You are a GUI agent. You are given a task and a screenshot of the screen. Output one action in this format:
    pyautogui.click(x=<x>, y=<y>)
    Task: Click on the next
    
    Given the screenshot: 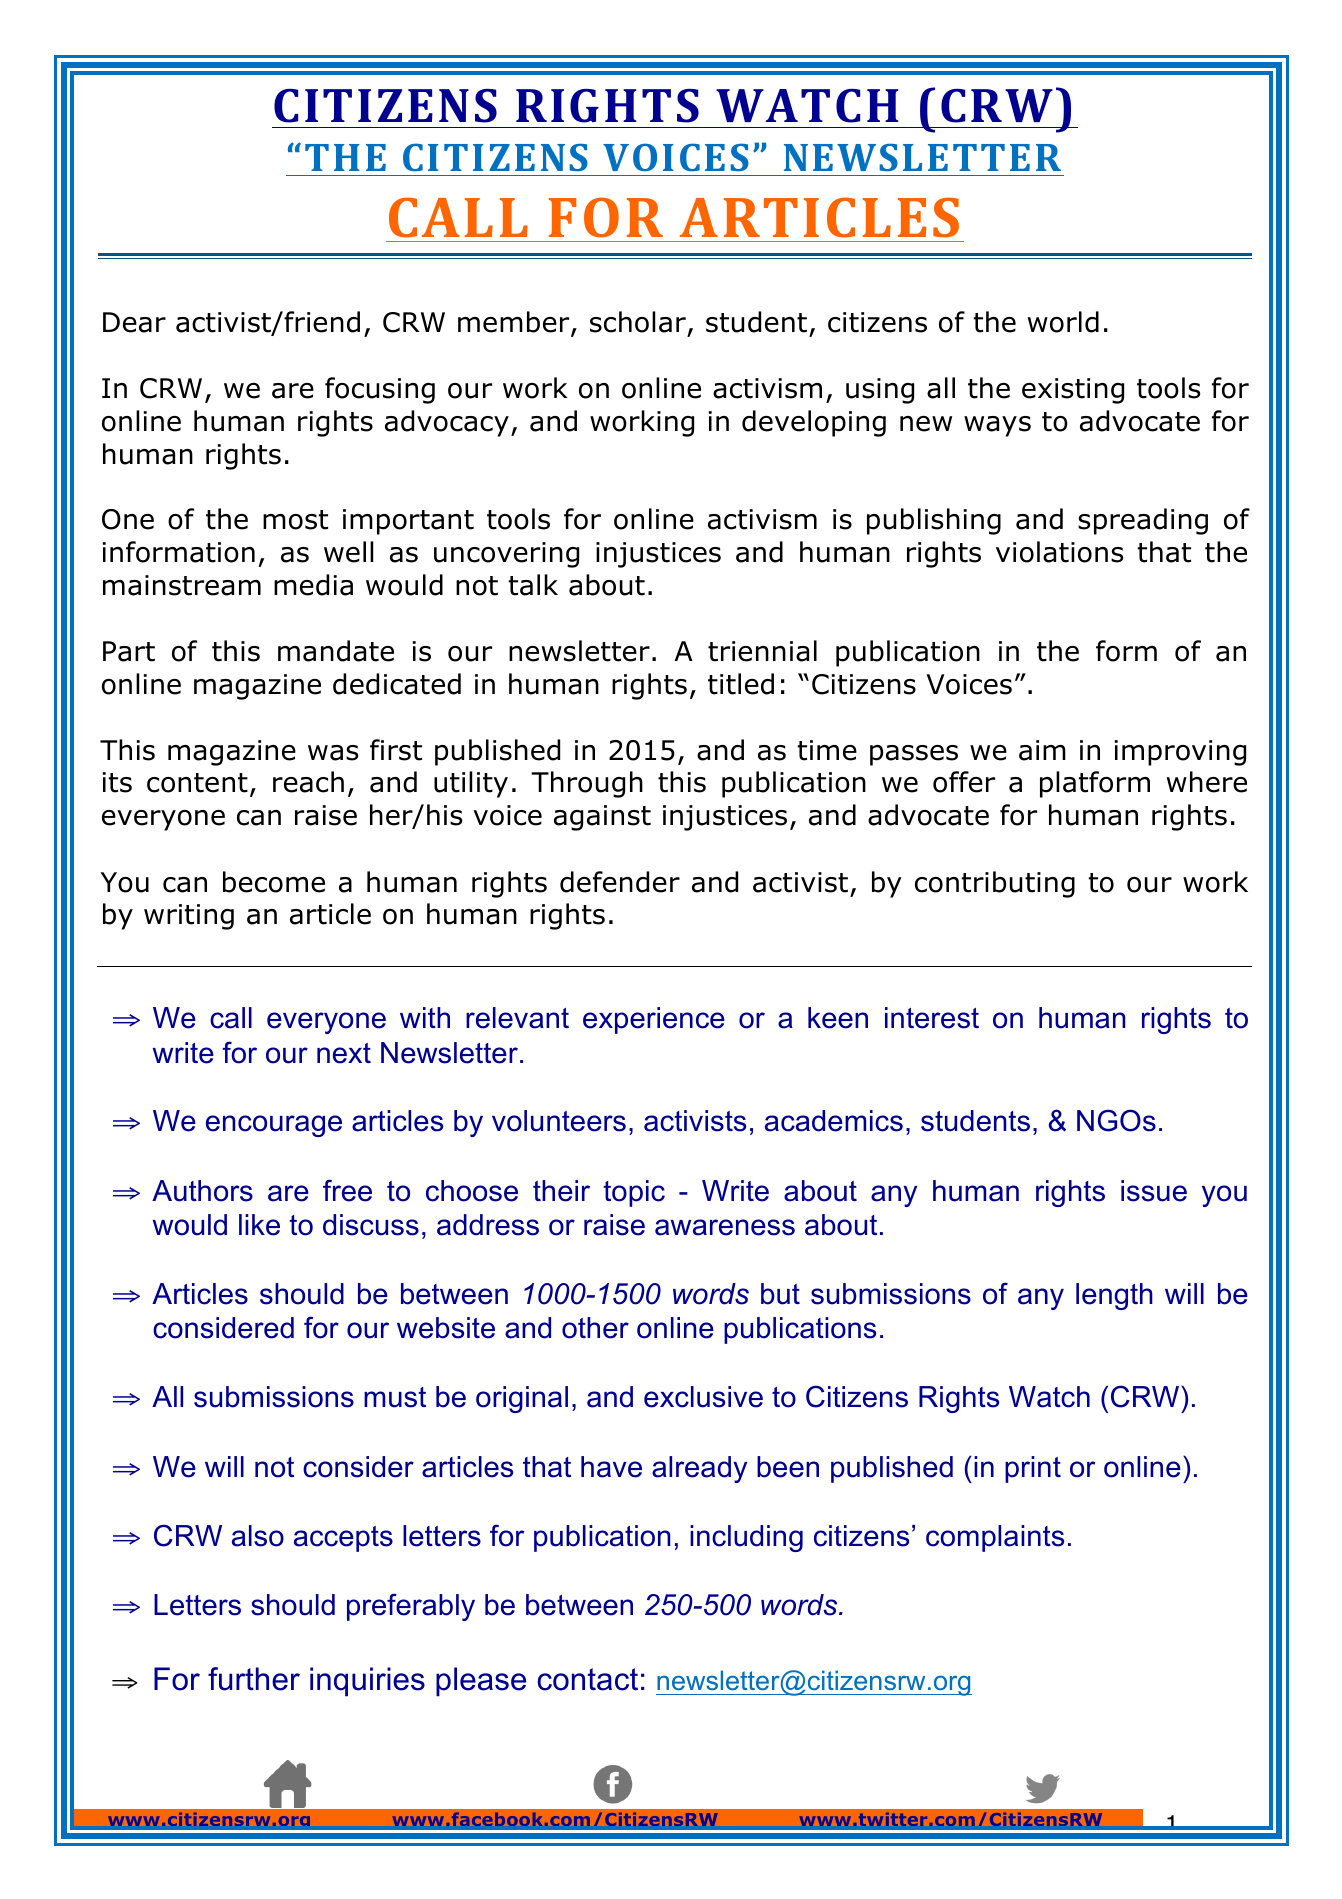 What is the action you would take?
    pyautogui.click(x=344, y=1053)
